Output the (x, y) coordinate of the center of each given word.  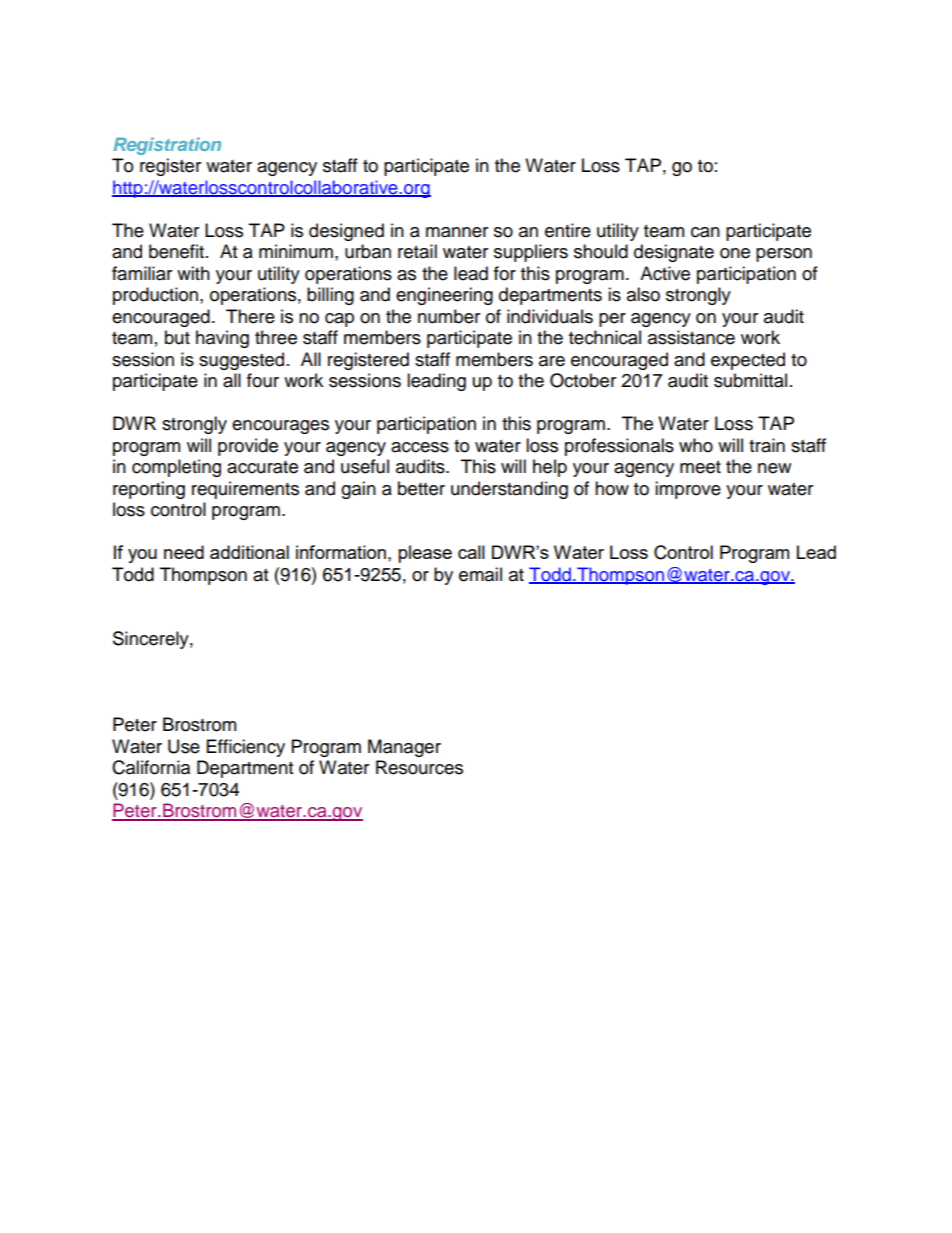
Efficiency (246, 748)
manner (457, 232)
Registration (167, 146)
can (705, 232)
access (420, 447)
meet (700, 467)
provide (248, 447)
